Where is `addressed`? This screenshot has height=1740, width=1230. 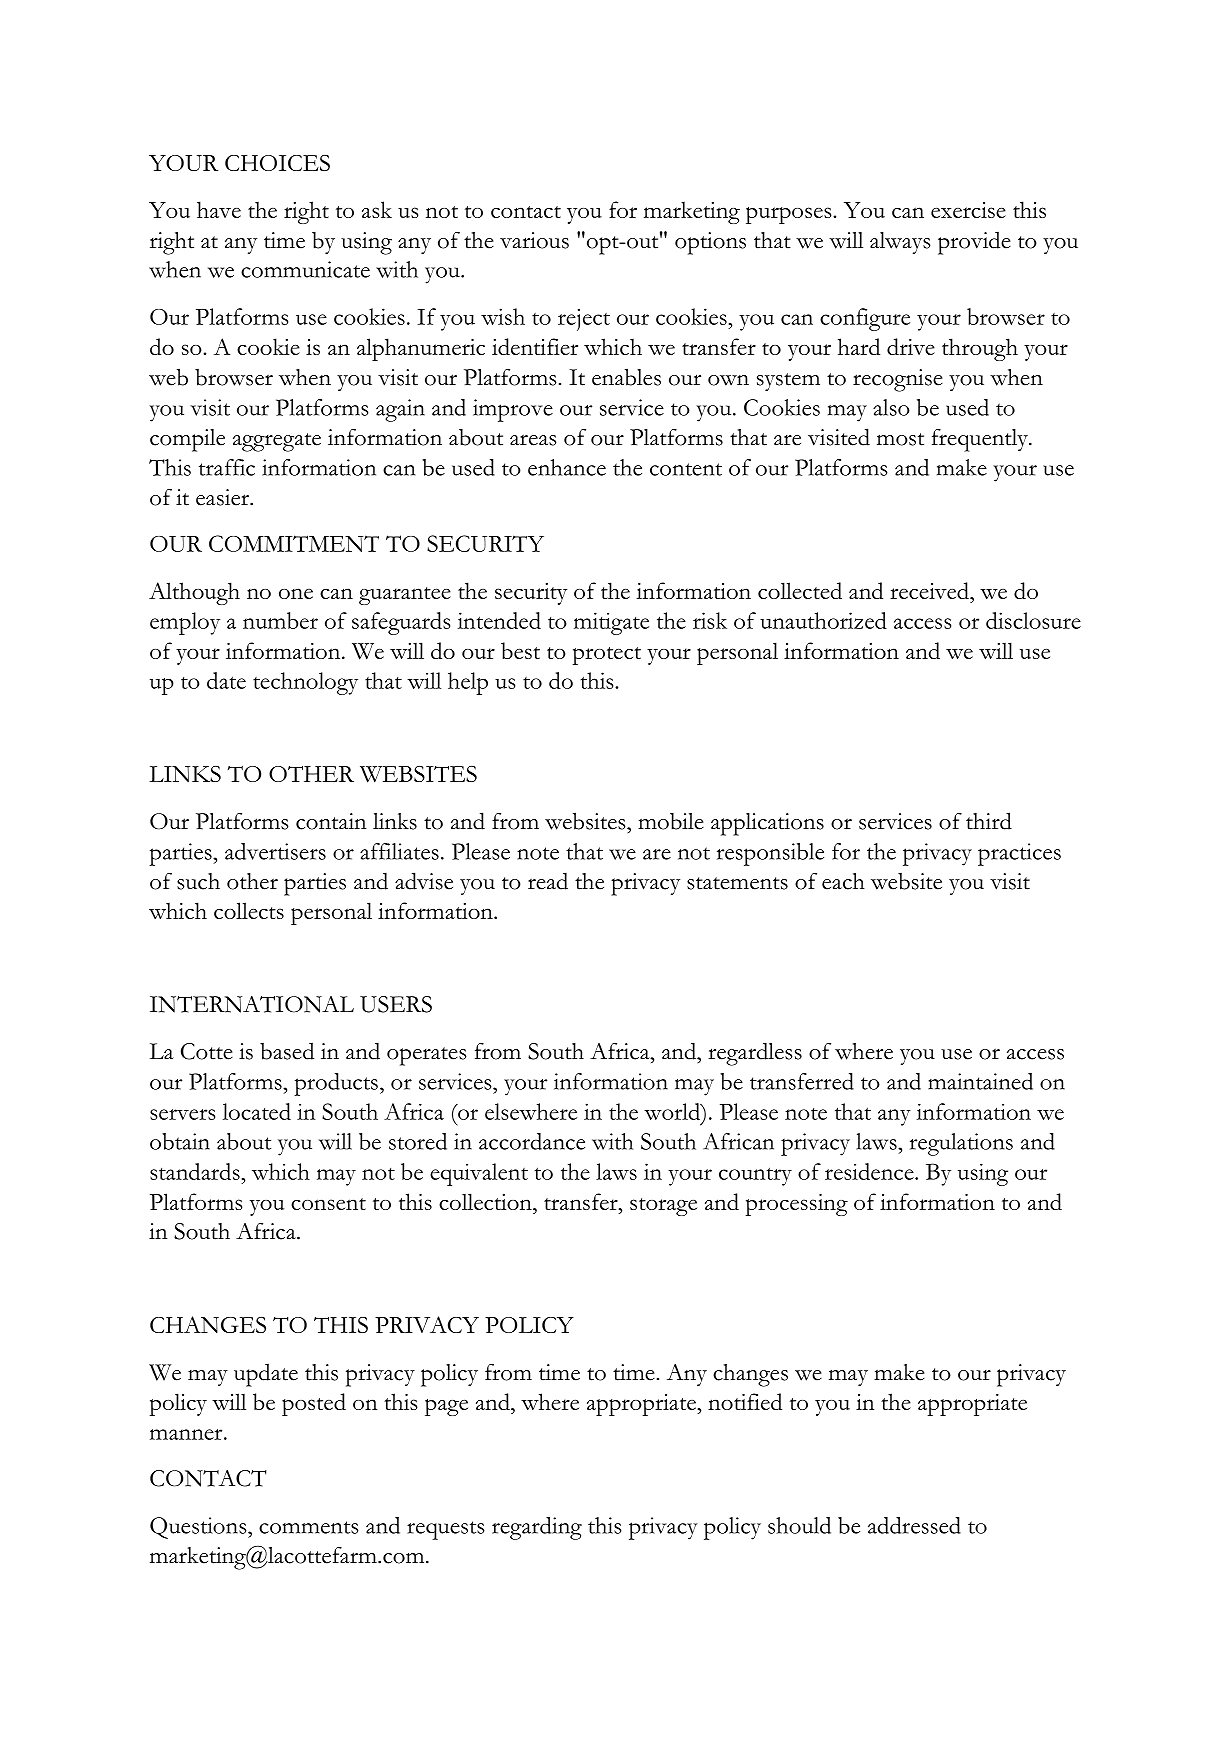
addressed is located at coordinates (914, 1525).
